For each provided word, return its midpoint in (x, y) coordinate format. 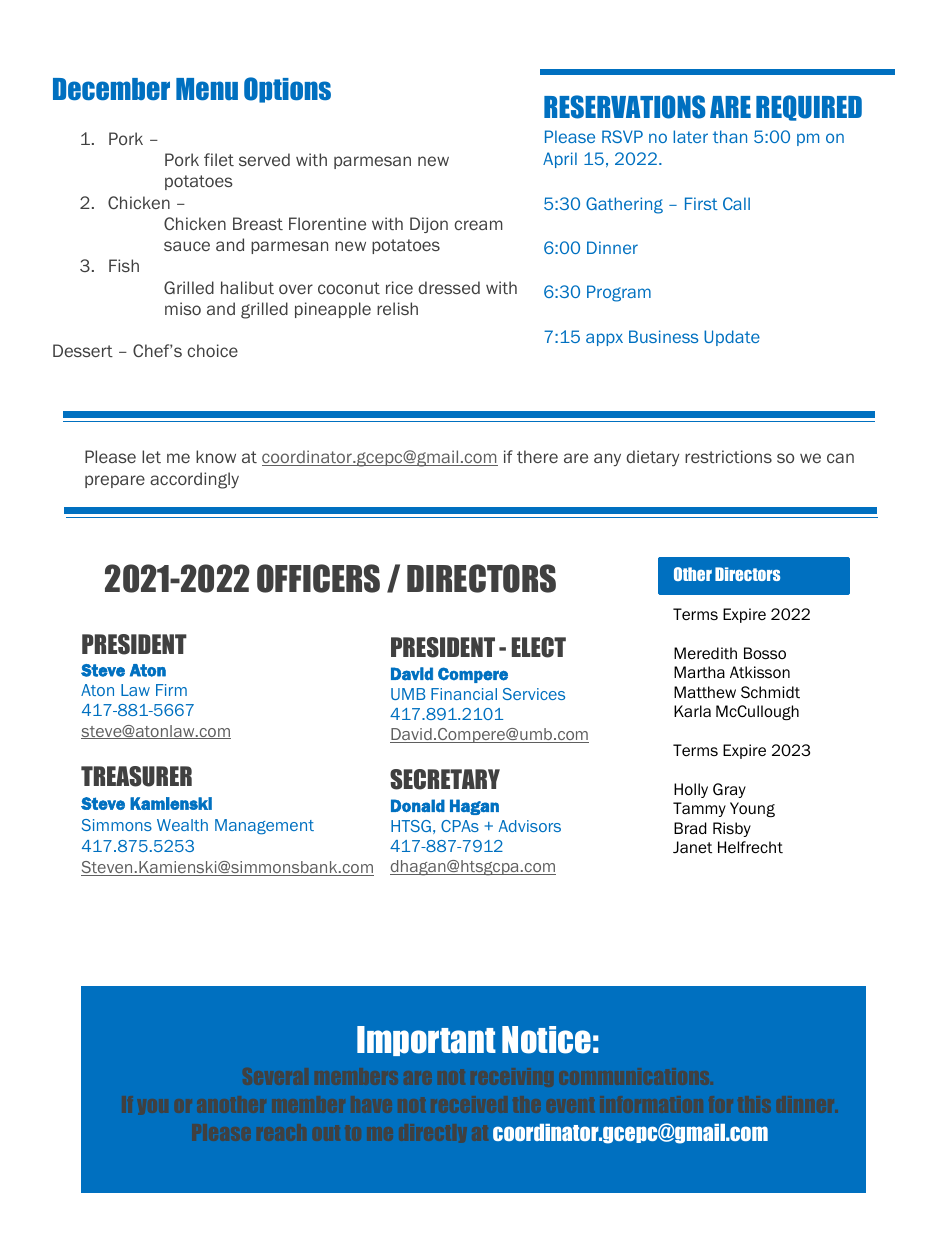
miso (183, 308)
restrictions (728, 456)
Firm (171, 690)
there (537, 456)
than (730, 136)
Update (732, 338)
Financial (464, 694)
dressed (449, 287)
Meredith (705, 653)
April (560, 160)
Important (426, 1041)
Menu (207, 89)
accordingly (194, 480)
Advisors (530, 826)
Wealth (182, 825)
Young (752, 809)
